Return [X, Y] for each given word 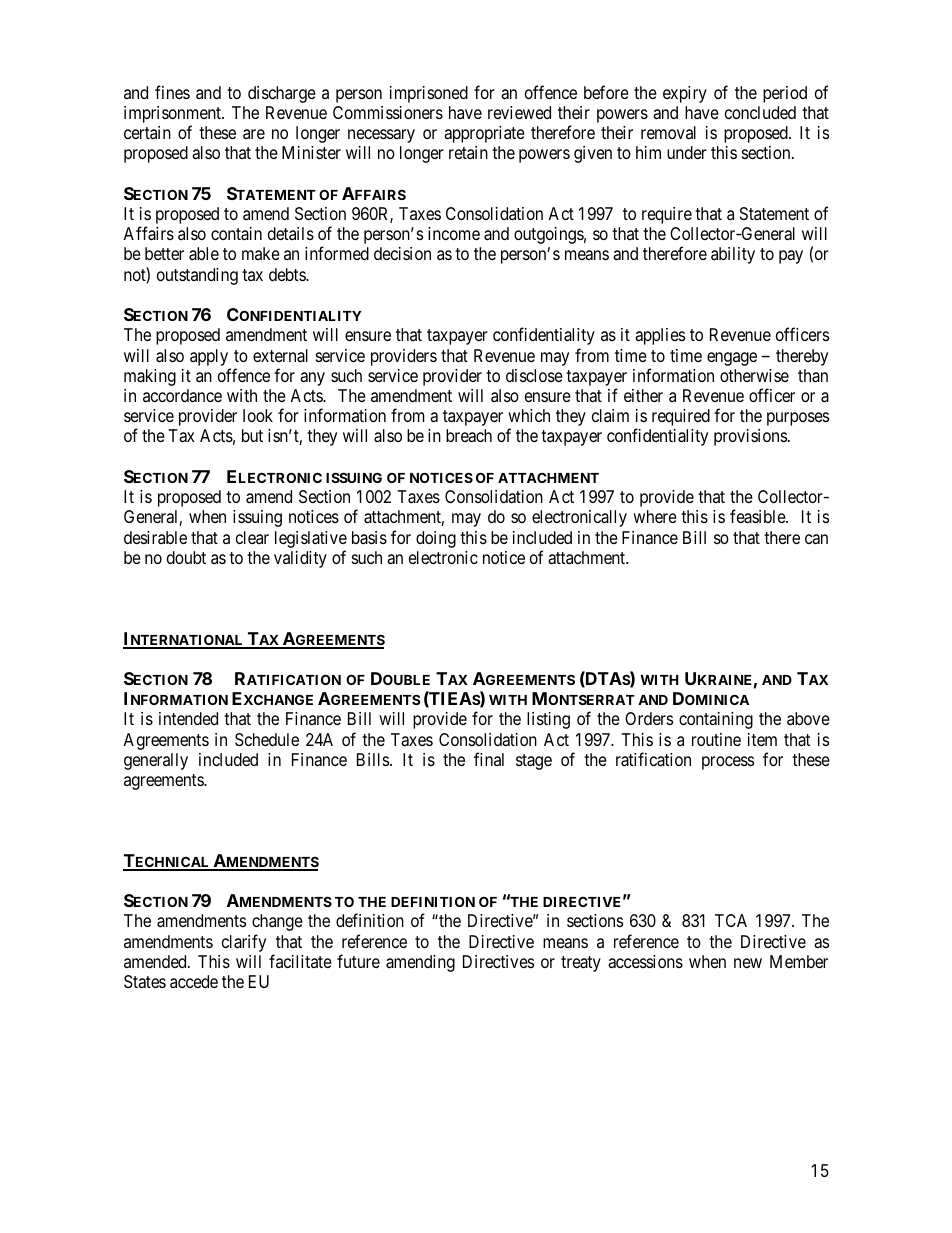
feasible [758, 516]
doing [436, 539]
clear [252, 537]
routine [716, 739]
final [489, 759]
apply [209, 357]
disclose [534, 375]
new [748, 963]
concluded [760, 112]
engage [732, 359]
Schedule [267, 739]
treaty [581, 964]
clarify [244, 943]
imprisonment [173, 116]
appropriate [484, 134]
